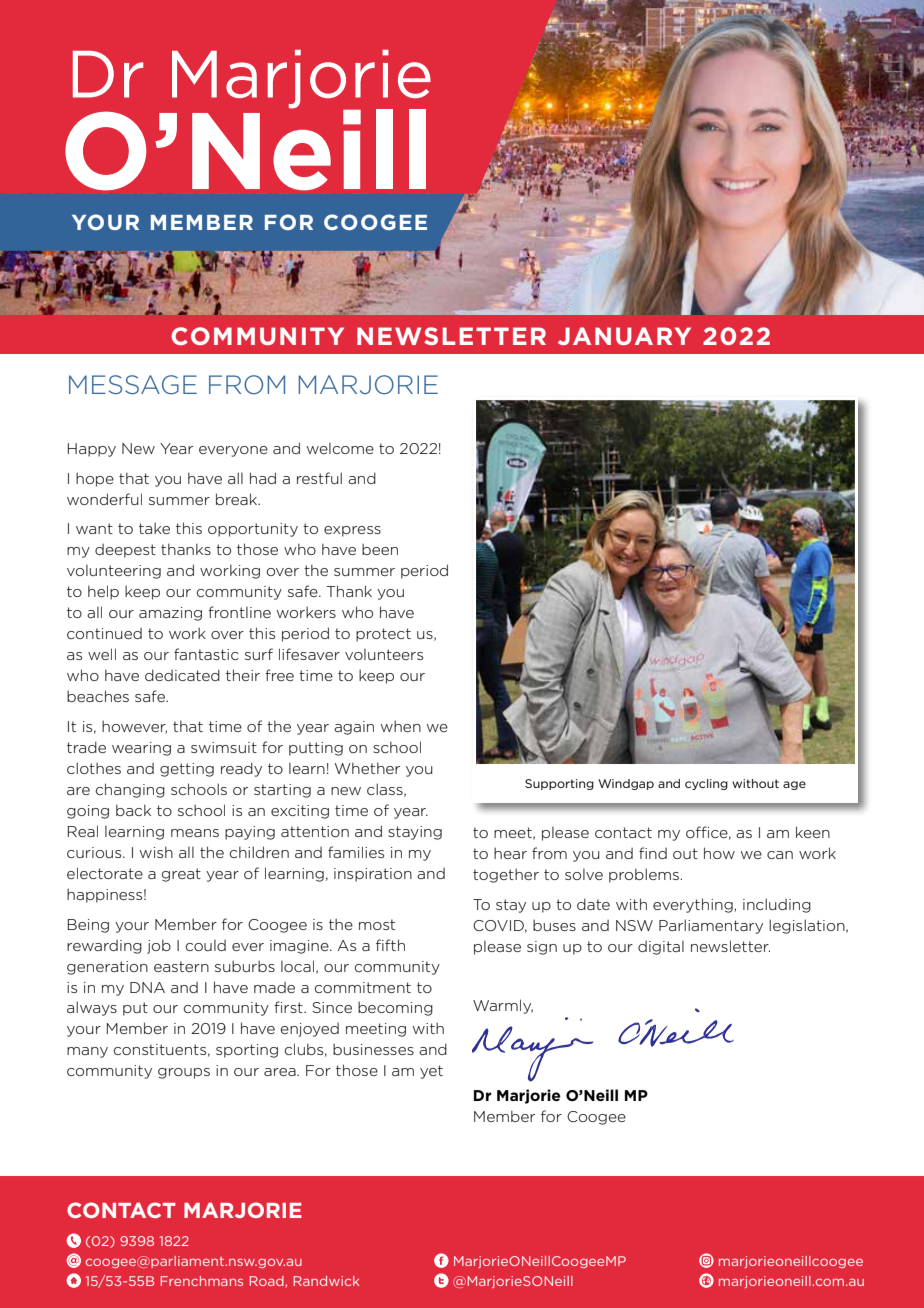  I want to click on cycling, so click(706, 784).
